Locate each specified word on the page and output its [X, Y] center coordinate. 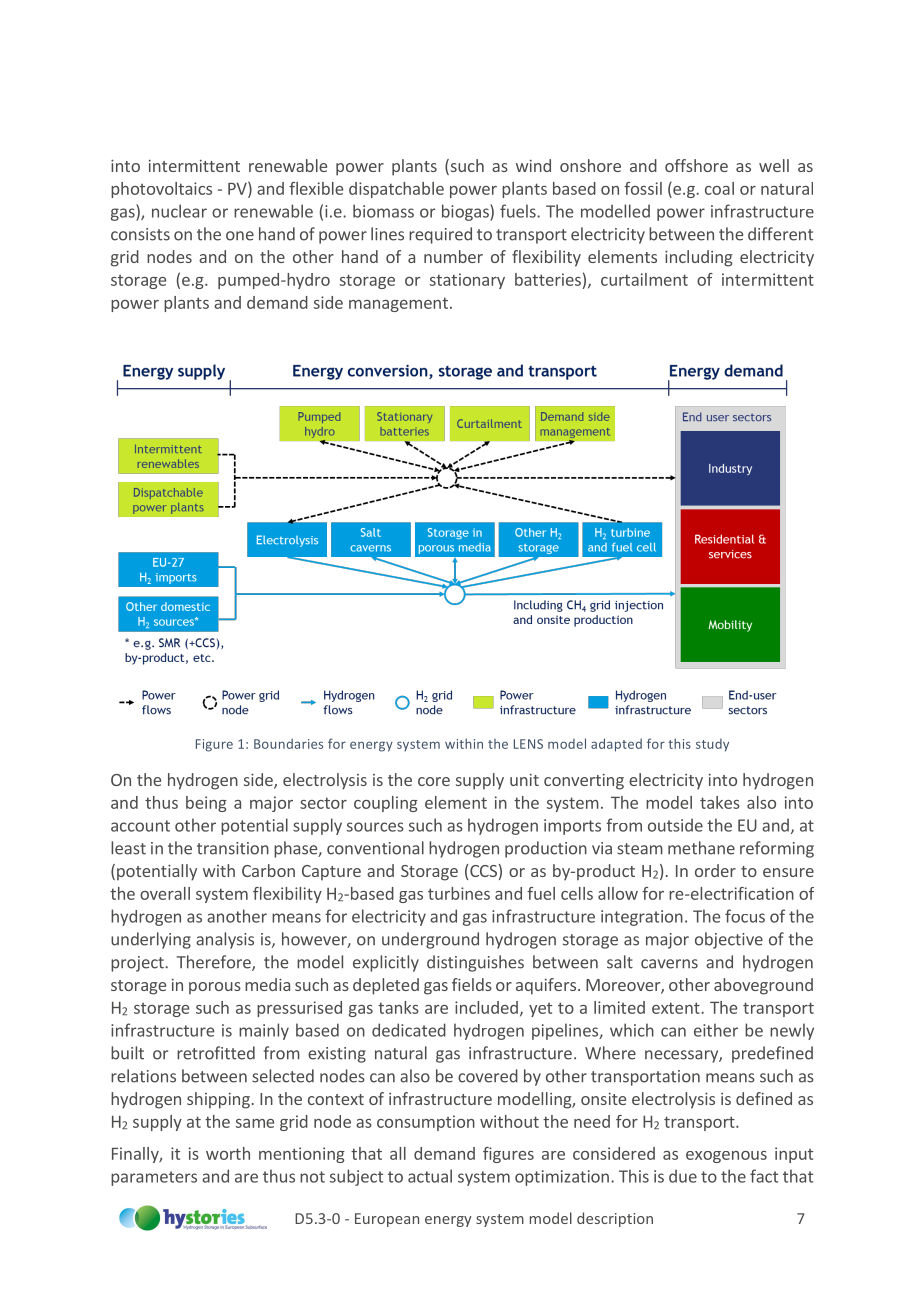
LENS [528, 744]
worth [228, 1153]
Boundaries [288, 743]
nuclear [179, 211]
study [712, 745]
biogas [466, 212]
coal [719, 188]
